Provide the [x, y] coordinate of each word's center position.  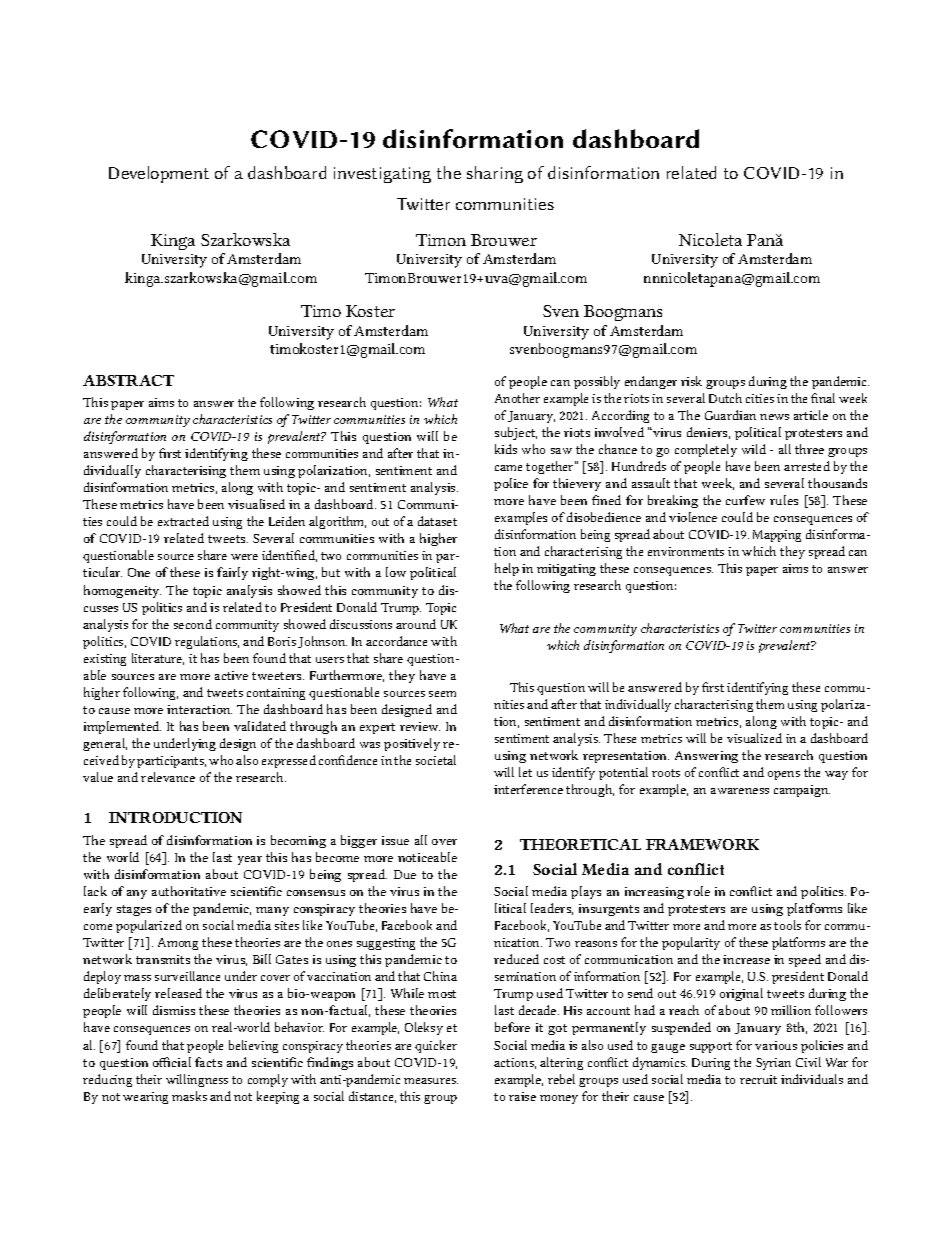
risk [691, 381]
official [172, 1062]
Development [159, 174]
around [416, 624]
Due [405, 874]
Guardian [730, 415]
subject [516, 433]
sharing [495, 174]
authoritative [189, 891]
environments [686, 551]
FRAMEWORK [702, 844]
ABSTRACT [128, 380]
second [193, 624]
